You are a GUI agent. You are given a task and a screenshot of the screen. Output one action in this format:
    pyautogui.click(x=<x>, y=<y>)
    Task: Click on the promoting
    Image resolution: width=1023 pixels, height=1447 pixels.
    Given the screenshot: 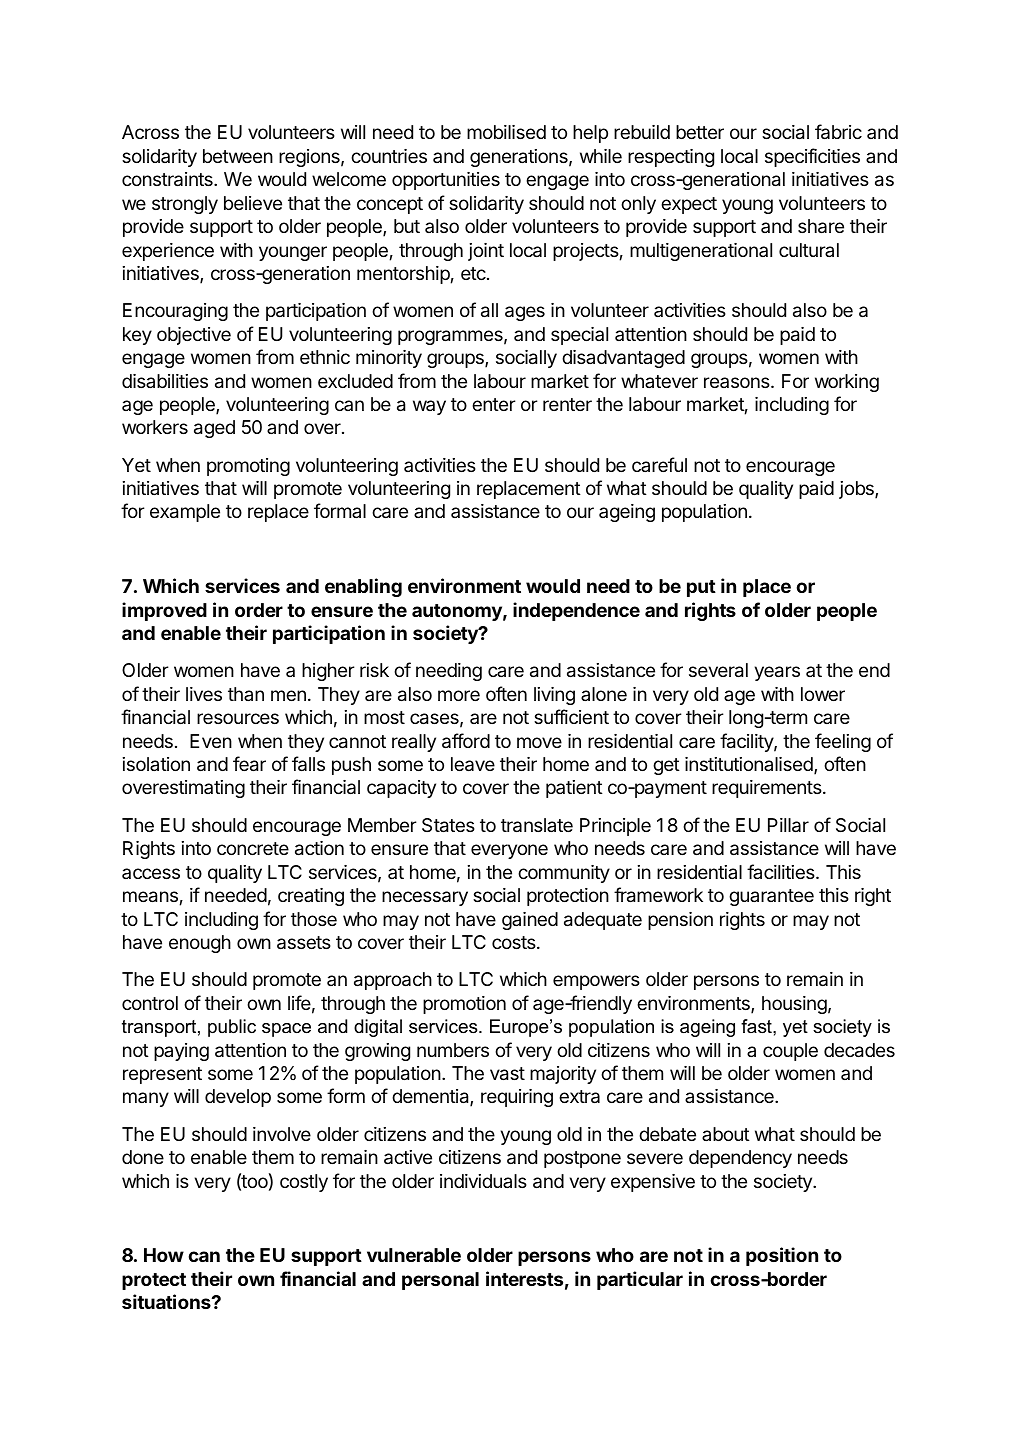 What is the action you would take?
    pyautogui.click(x=248, y=467)
